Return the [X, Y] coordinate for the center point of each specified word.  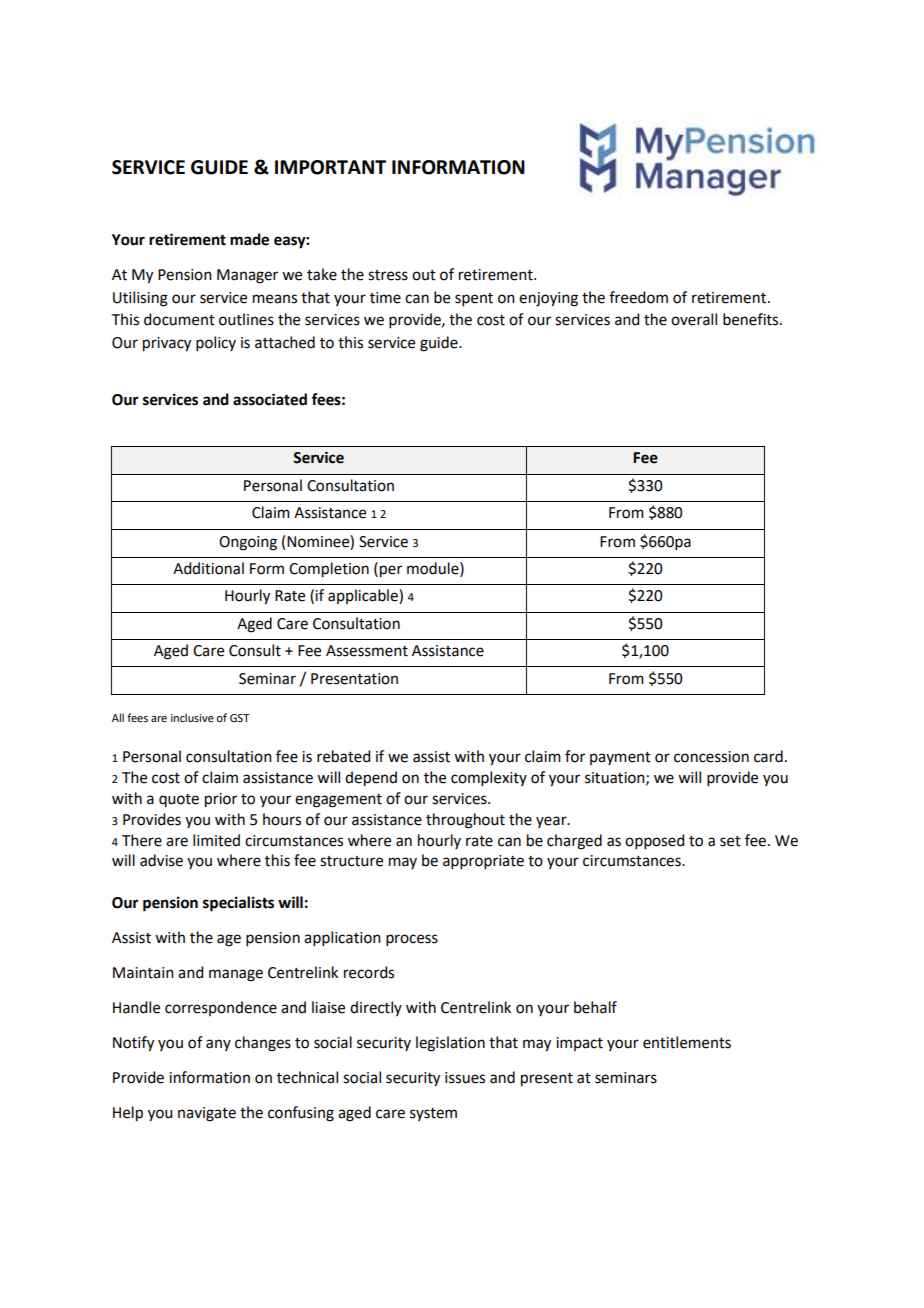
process [412, 940]
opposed [654, 841]
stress [388, 275]
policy [216, 343]
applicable [364, 596]
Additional [208, 568]
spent [474, 299]
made [249, 239]
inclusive [192, 717]
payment [620, 758]
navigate [207, 1114]
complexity [489, 778]
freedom [638, 297]
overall [694, 319]
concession [711, 757]
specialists [238, 904]
